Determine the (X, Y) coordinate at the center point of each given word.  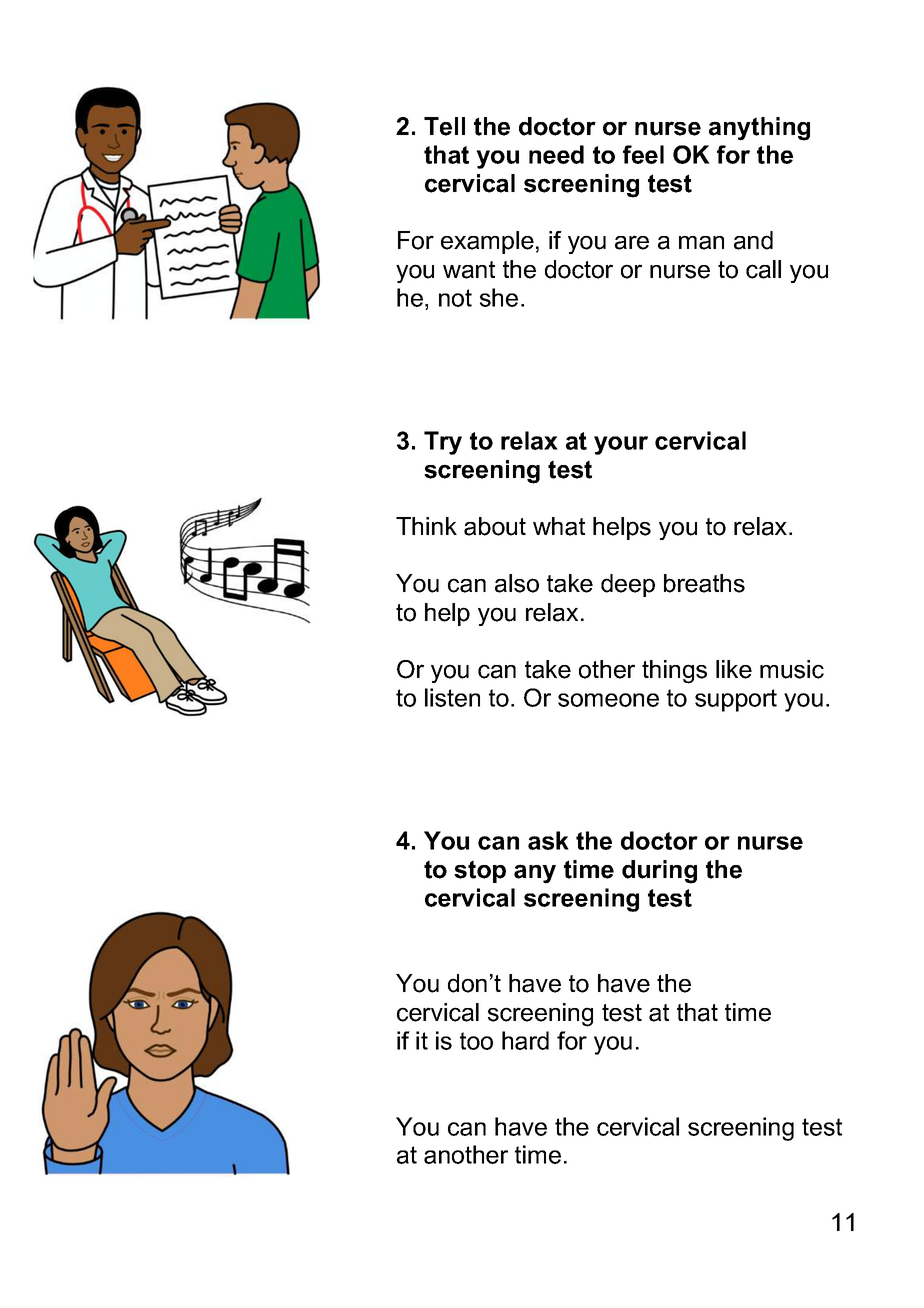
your (621, 445)
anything (759, 129)
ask (548, 840)
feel (643, 154)
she (499, 297)
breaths (704, 583)
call (763, 269)
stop (480, 871)
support (736, 700)
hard (525, 1040)
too (476, 1041)
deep (628, 585)
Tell (444, 126)
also (517, 583)
